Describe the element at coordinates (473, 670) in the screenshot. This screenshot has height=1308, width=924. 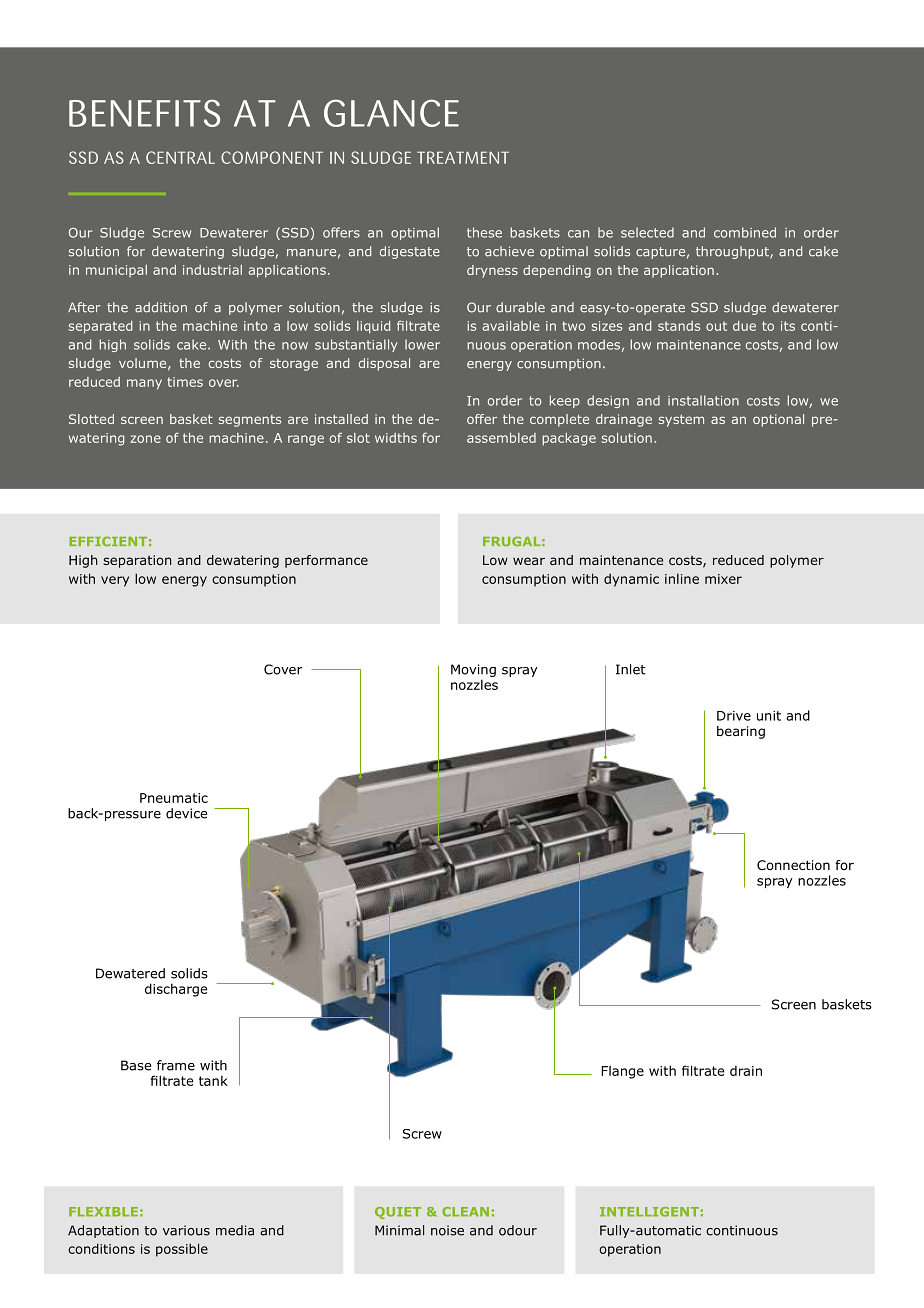
I see `Moving` at that location.
